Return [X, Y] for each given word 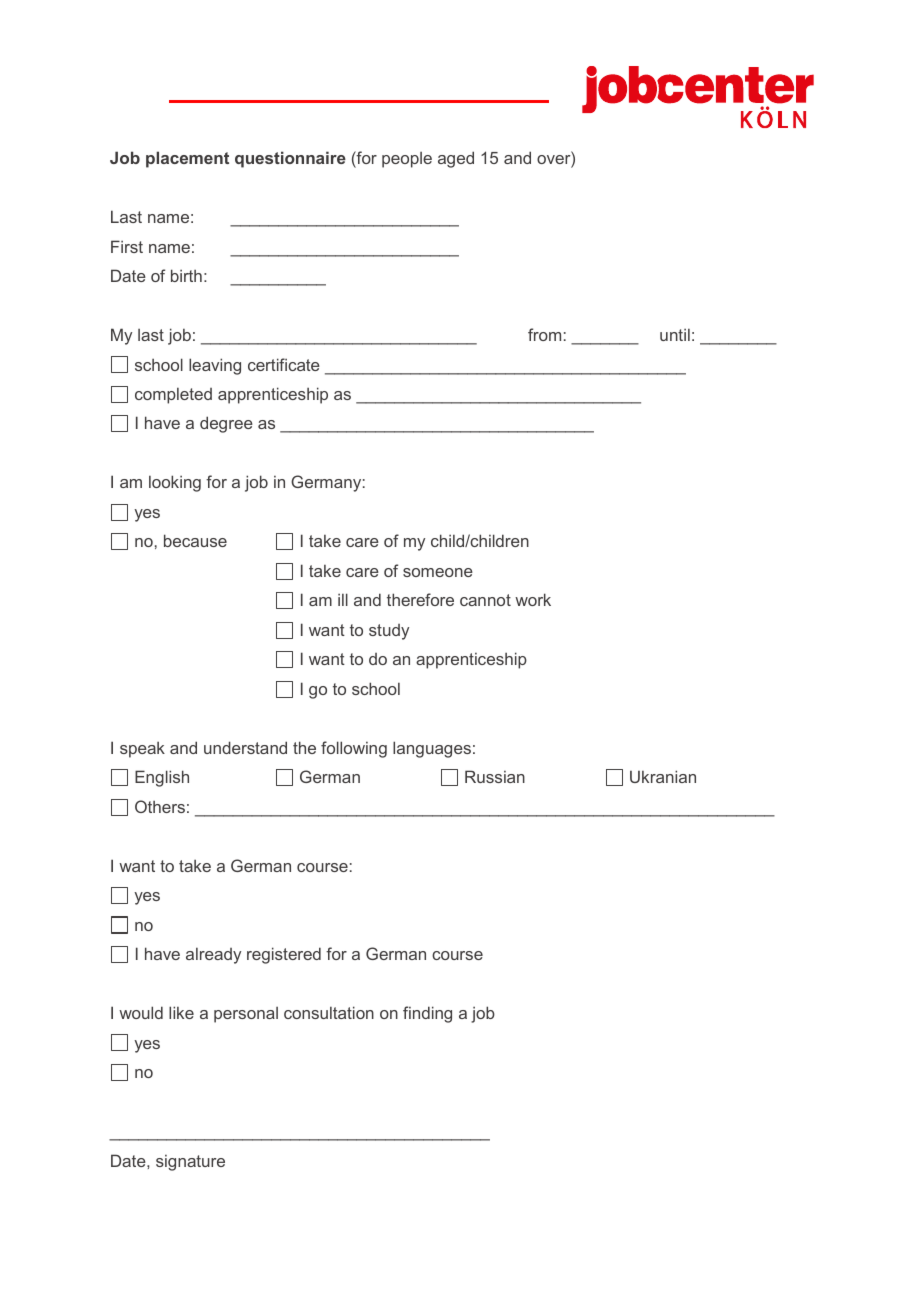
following [354, 749]
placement [187, 159]
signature [190, 1163]
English [162, 778]
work [533, 599]
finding [427, 1014]
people [407, 160]
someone [438, 572]
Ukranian [663, 776]
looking [175, 483]
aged [456, 159]
